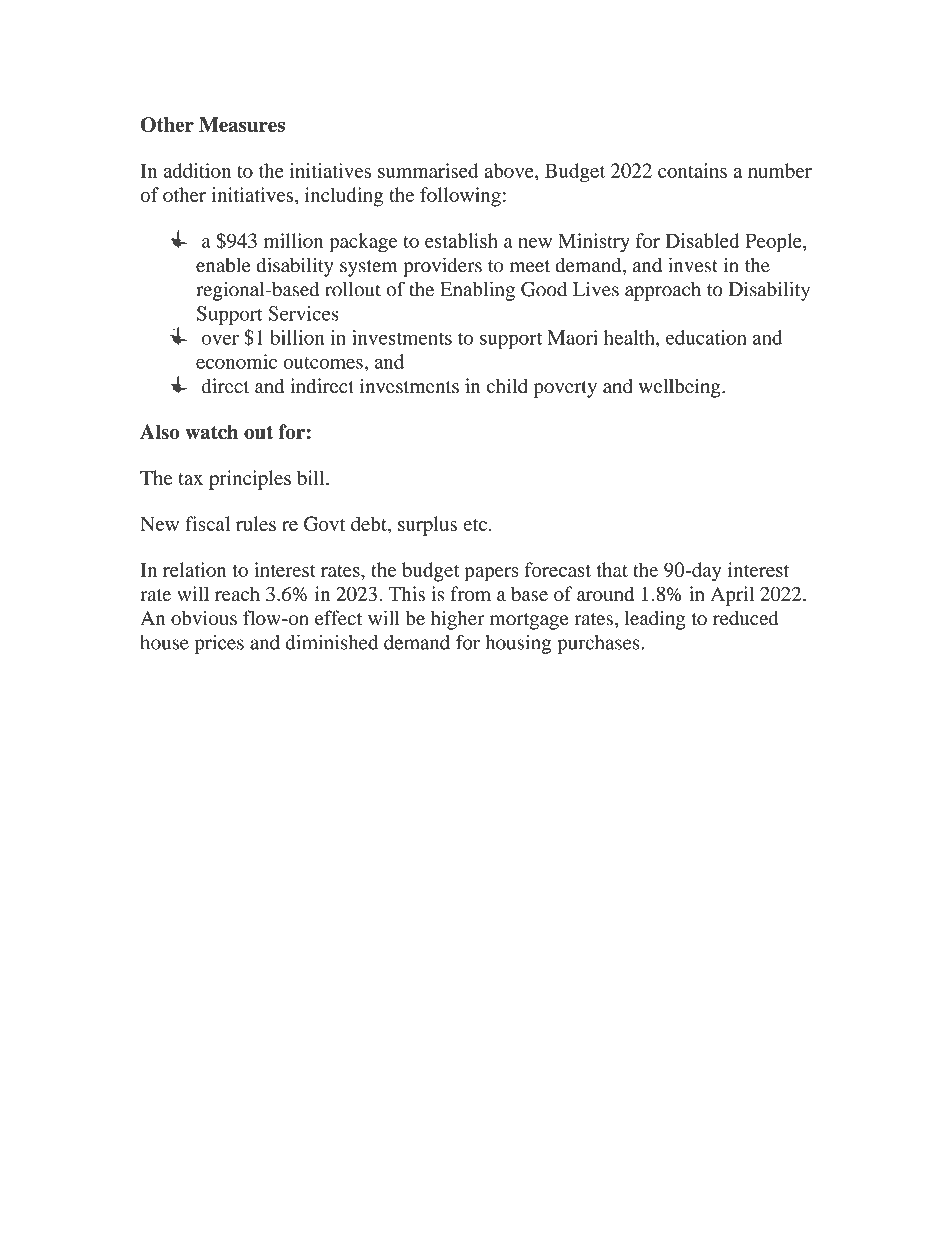  What do you see at coordinates (236, 361) in the document?
I see `economic` at bounding box center [236, 361].
